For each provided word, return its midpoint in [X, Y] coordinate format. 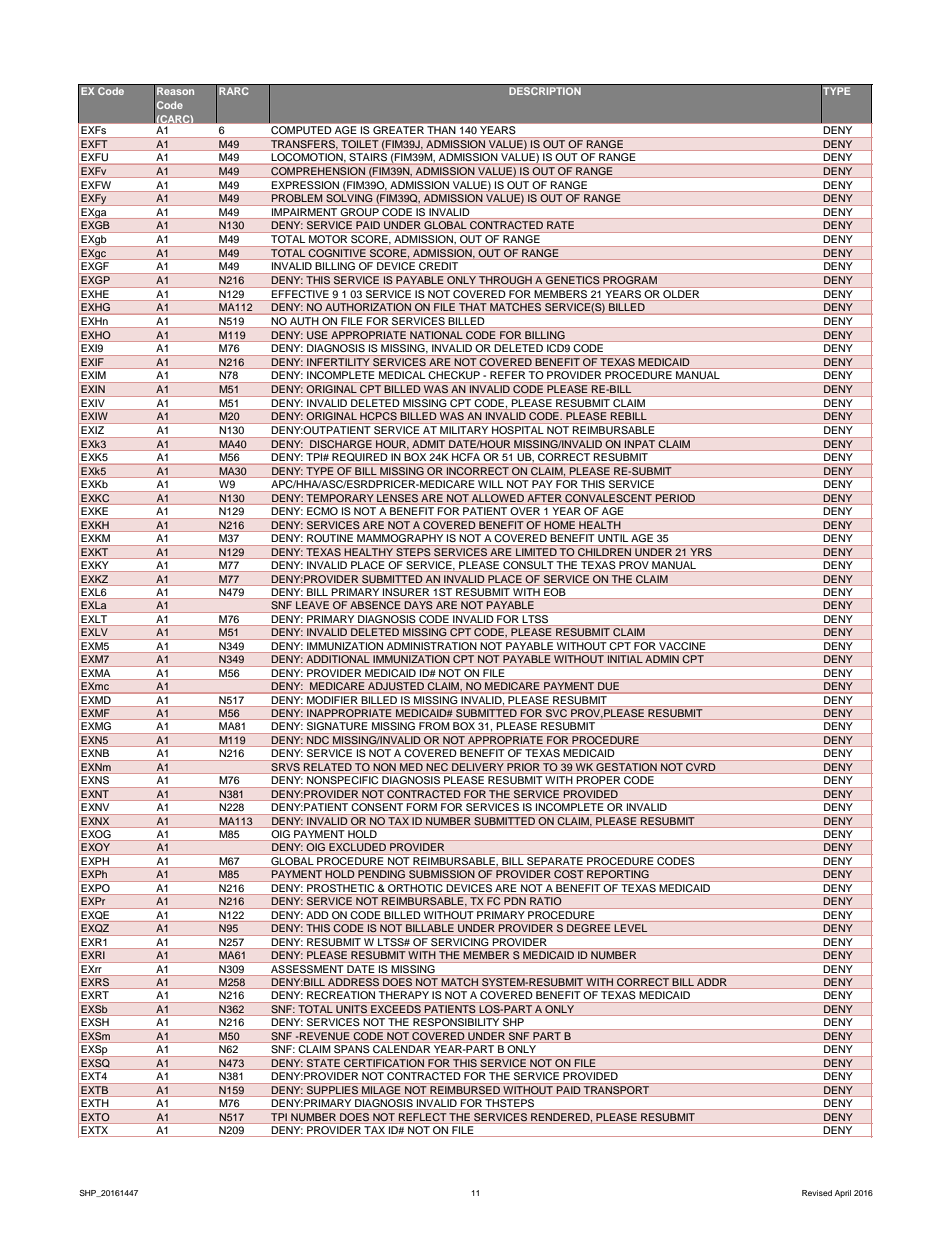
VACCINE [682, 644]
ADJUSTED [396, 686]
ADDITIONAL [338, 659]
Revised [817, 1193]
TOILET [360, 143]
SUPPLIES [332, 1089]
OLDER [681, 292]
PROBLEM [297, 198]
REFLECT [422, 1117]
